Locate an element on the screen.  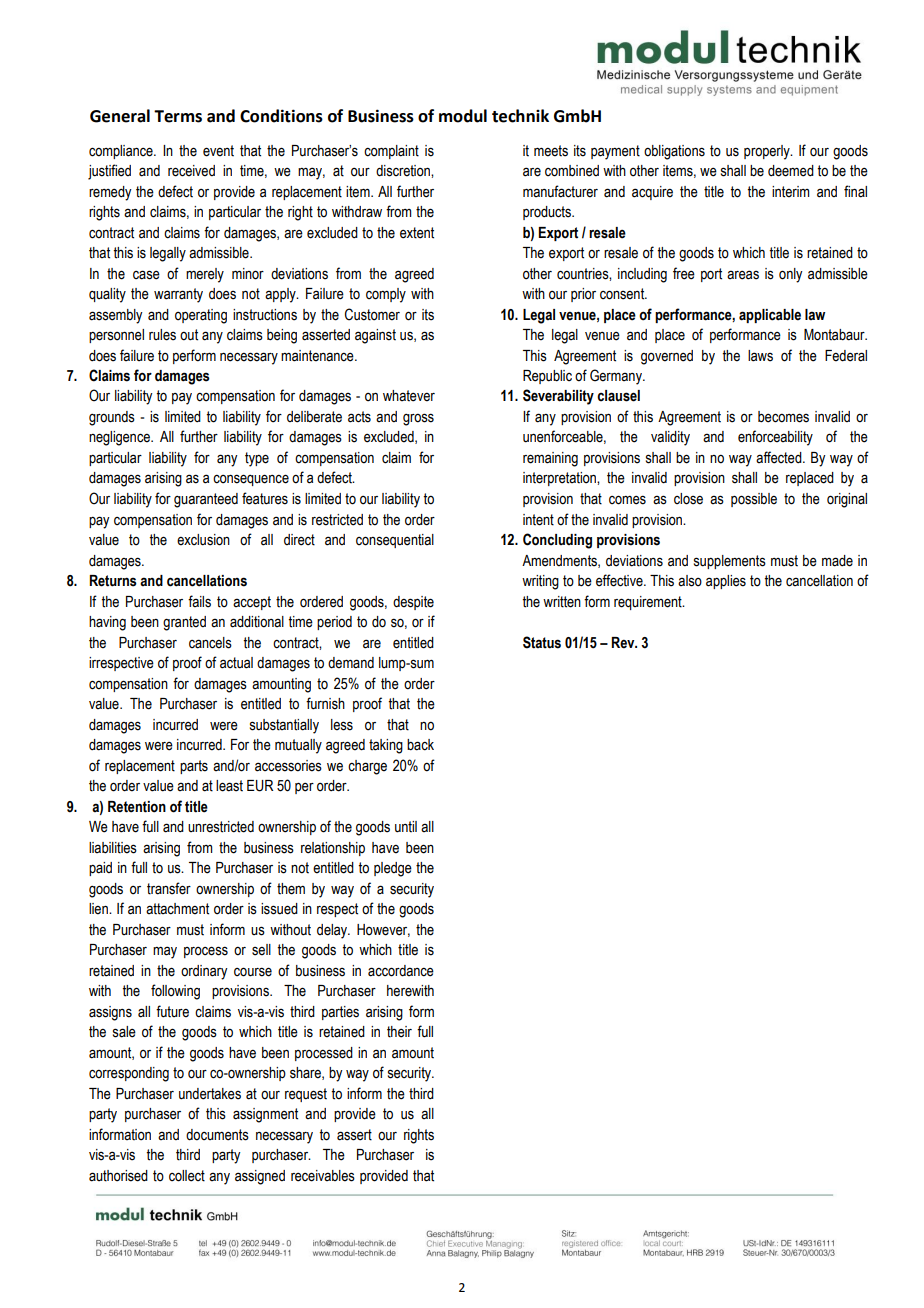
documents is located at coordinates (217, 1135).
